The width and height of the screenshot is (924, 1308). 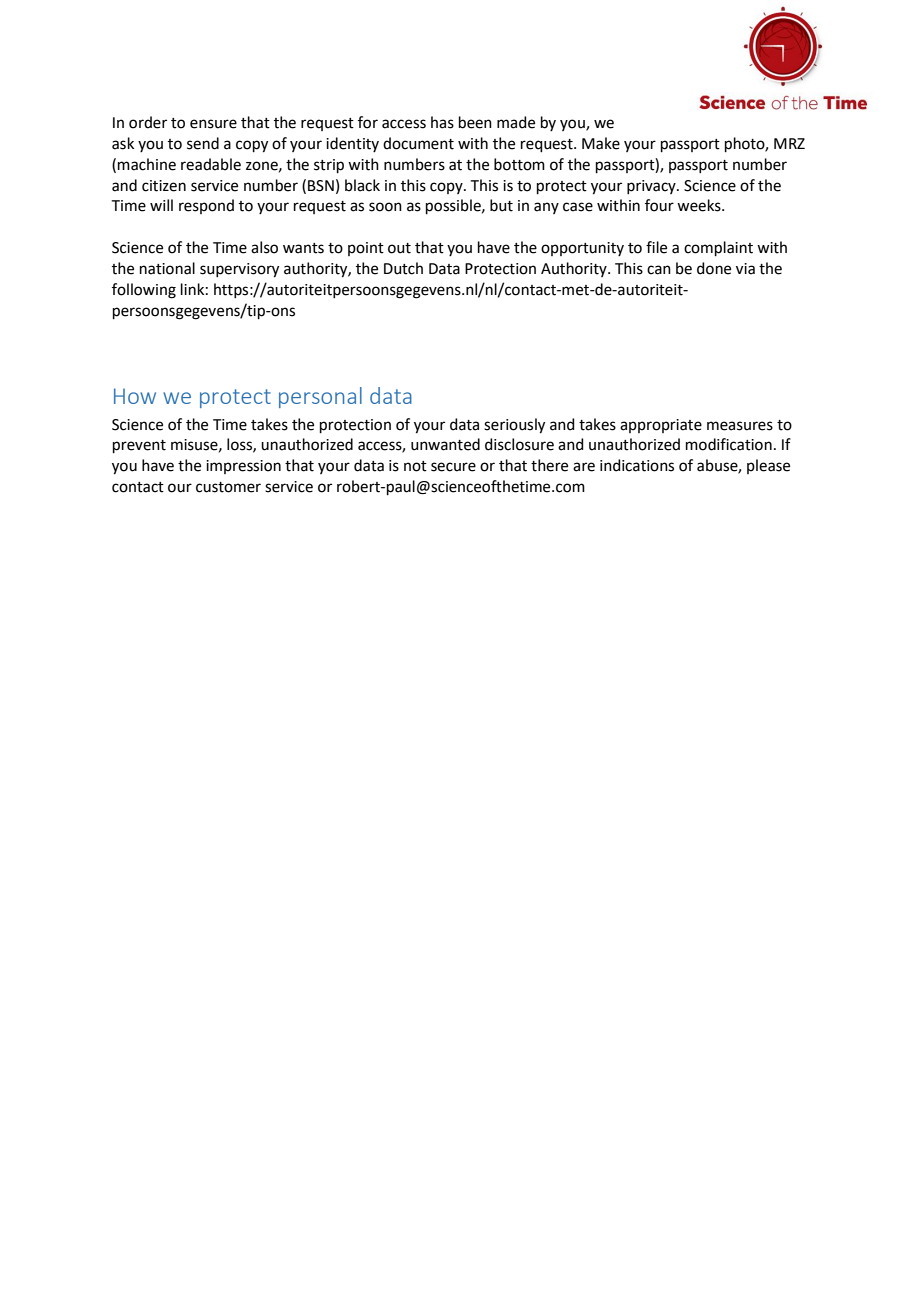 What do you see at coordinates (206, 206) in the screenshot?
I see `respond` at bounding box center [206, 206].
